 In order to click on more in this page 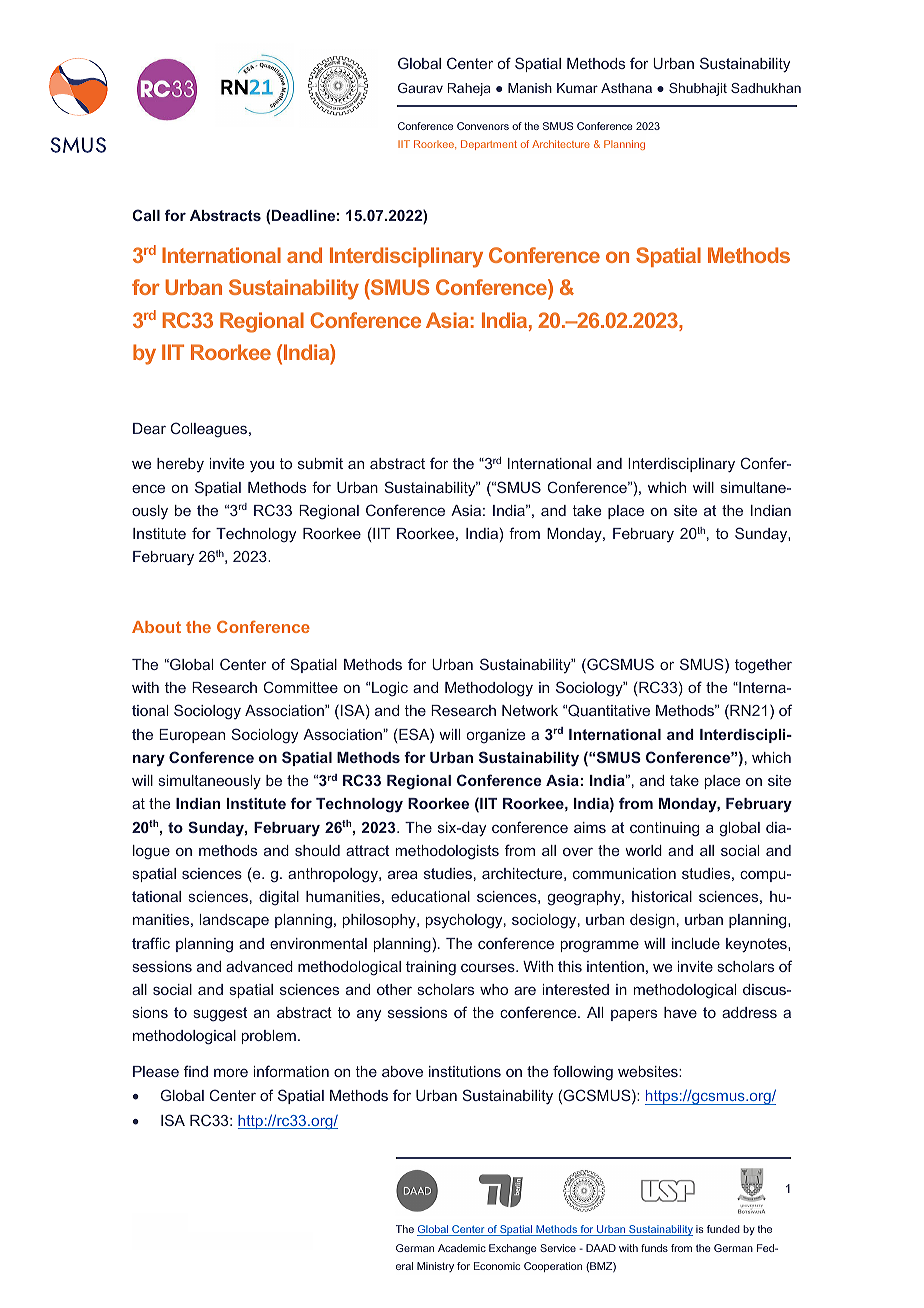, I will do `click(231, 1073)`.
